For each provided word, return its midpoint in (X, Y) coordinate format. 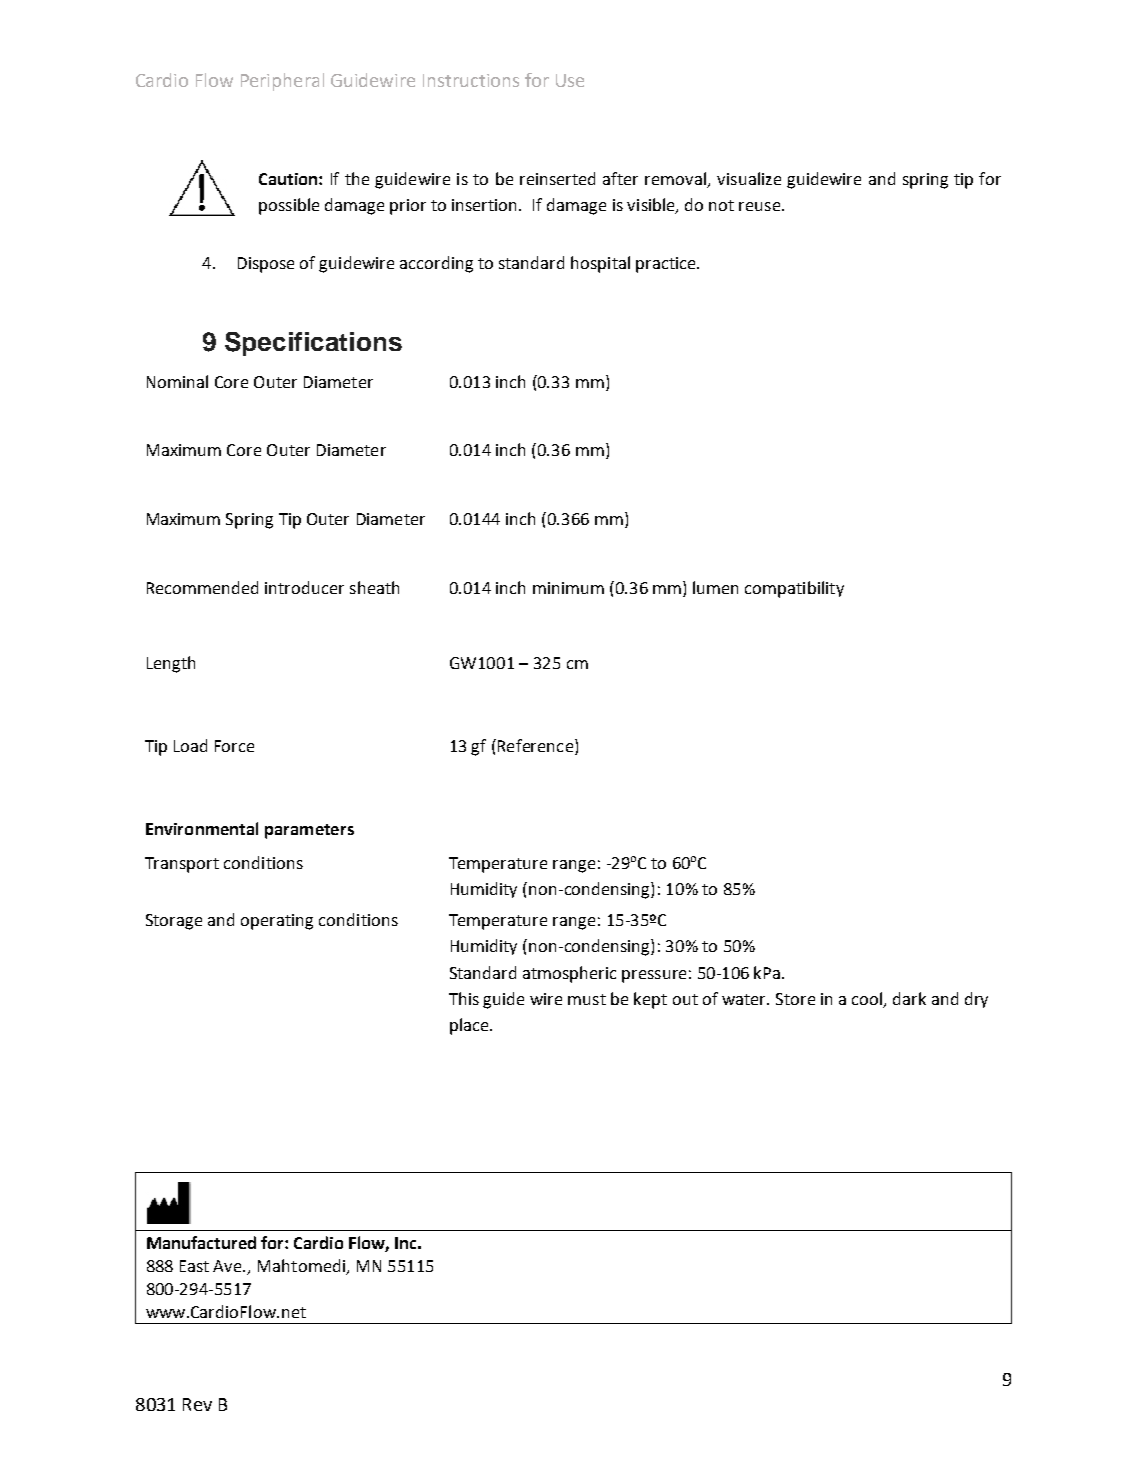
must (587, 999)
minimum (568, 588)
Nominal (177, 381)
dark (909, 998)
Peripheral (282, 82)
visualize (749, 178)
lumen (715, 587)
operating (277, 922)
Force (234, 746)
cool (868, 1000)
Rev (197, 1404)
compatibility (794, 589)
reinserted (557, 178)
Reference (534, 745)
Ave (229, 1266)
